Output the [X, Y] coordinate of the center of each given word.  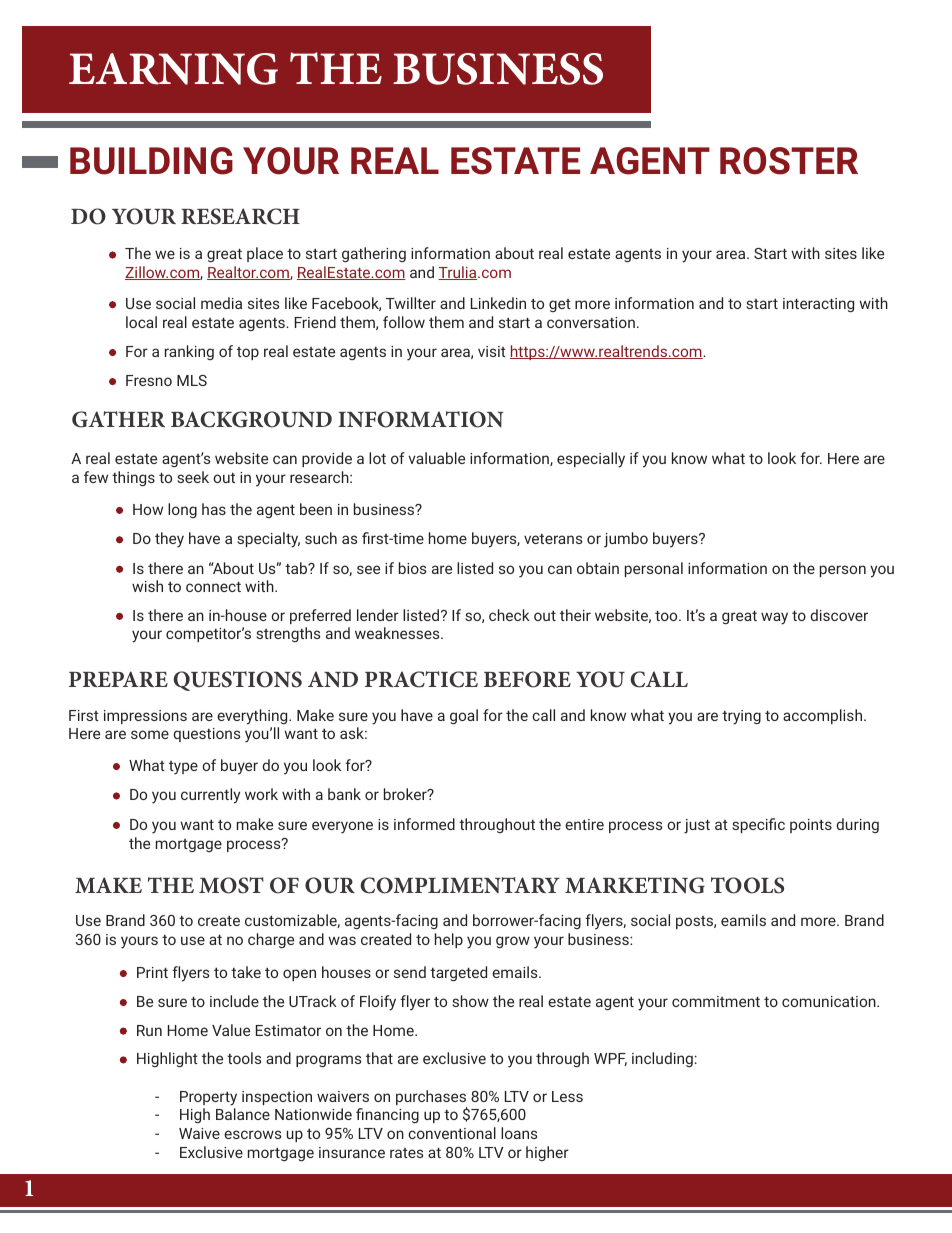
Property [208, 1098]
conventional [452, 1133]
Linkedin [498, 303]
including [662, 1059]
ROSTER [789, 161]
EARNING [173, 69]
